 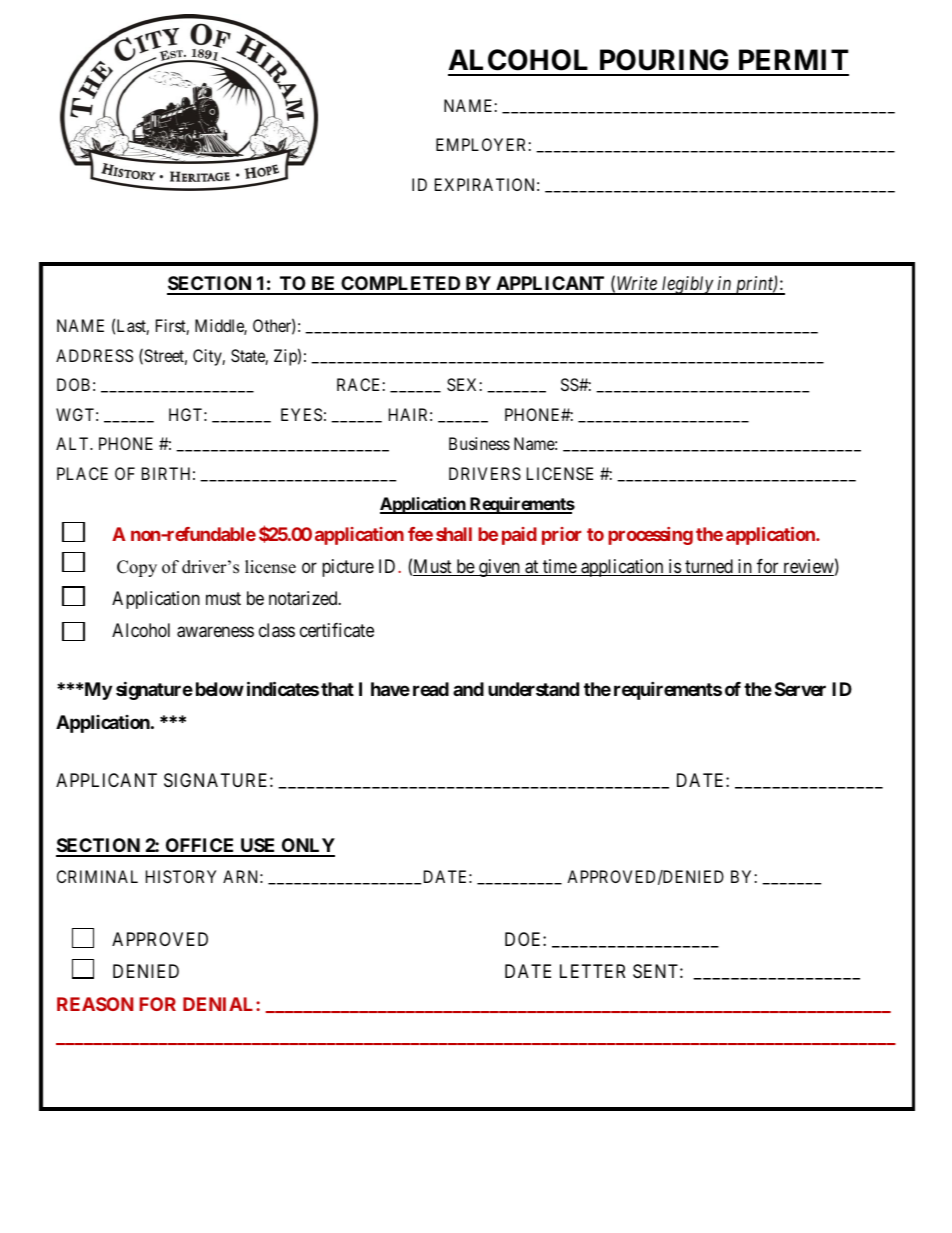 I want to click on DENIAL, so click(x=220, y=1004).
